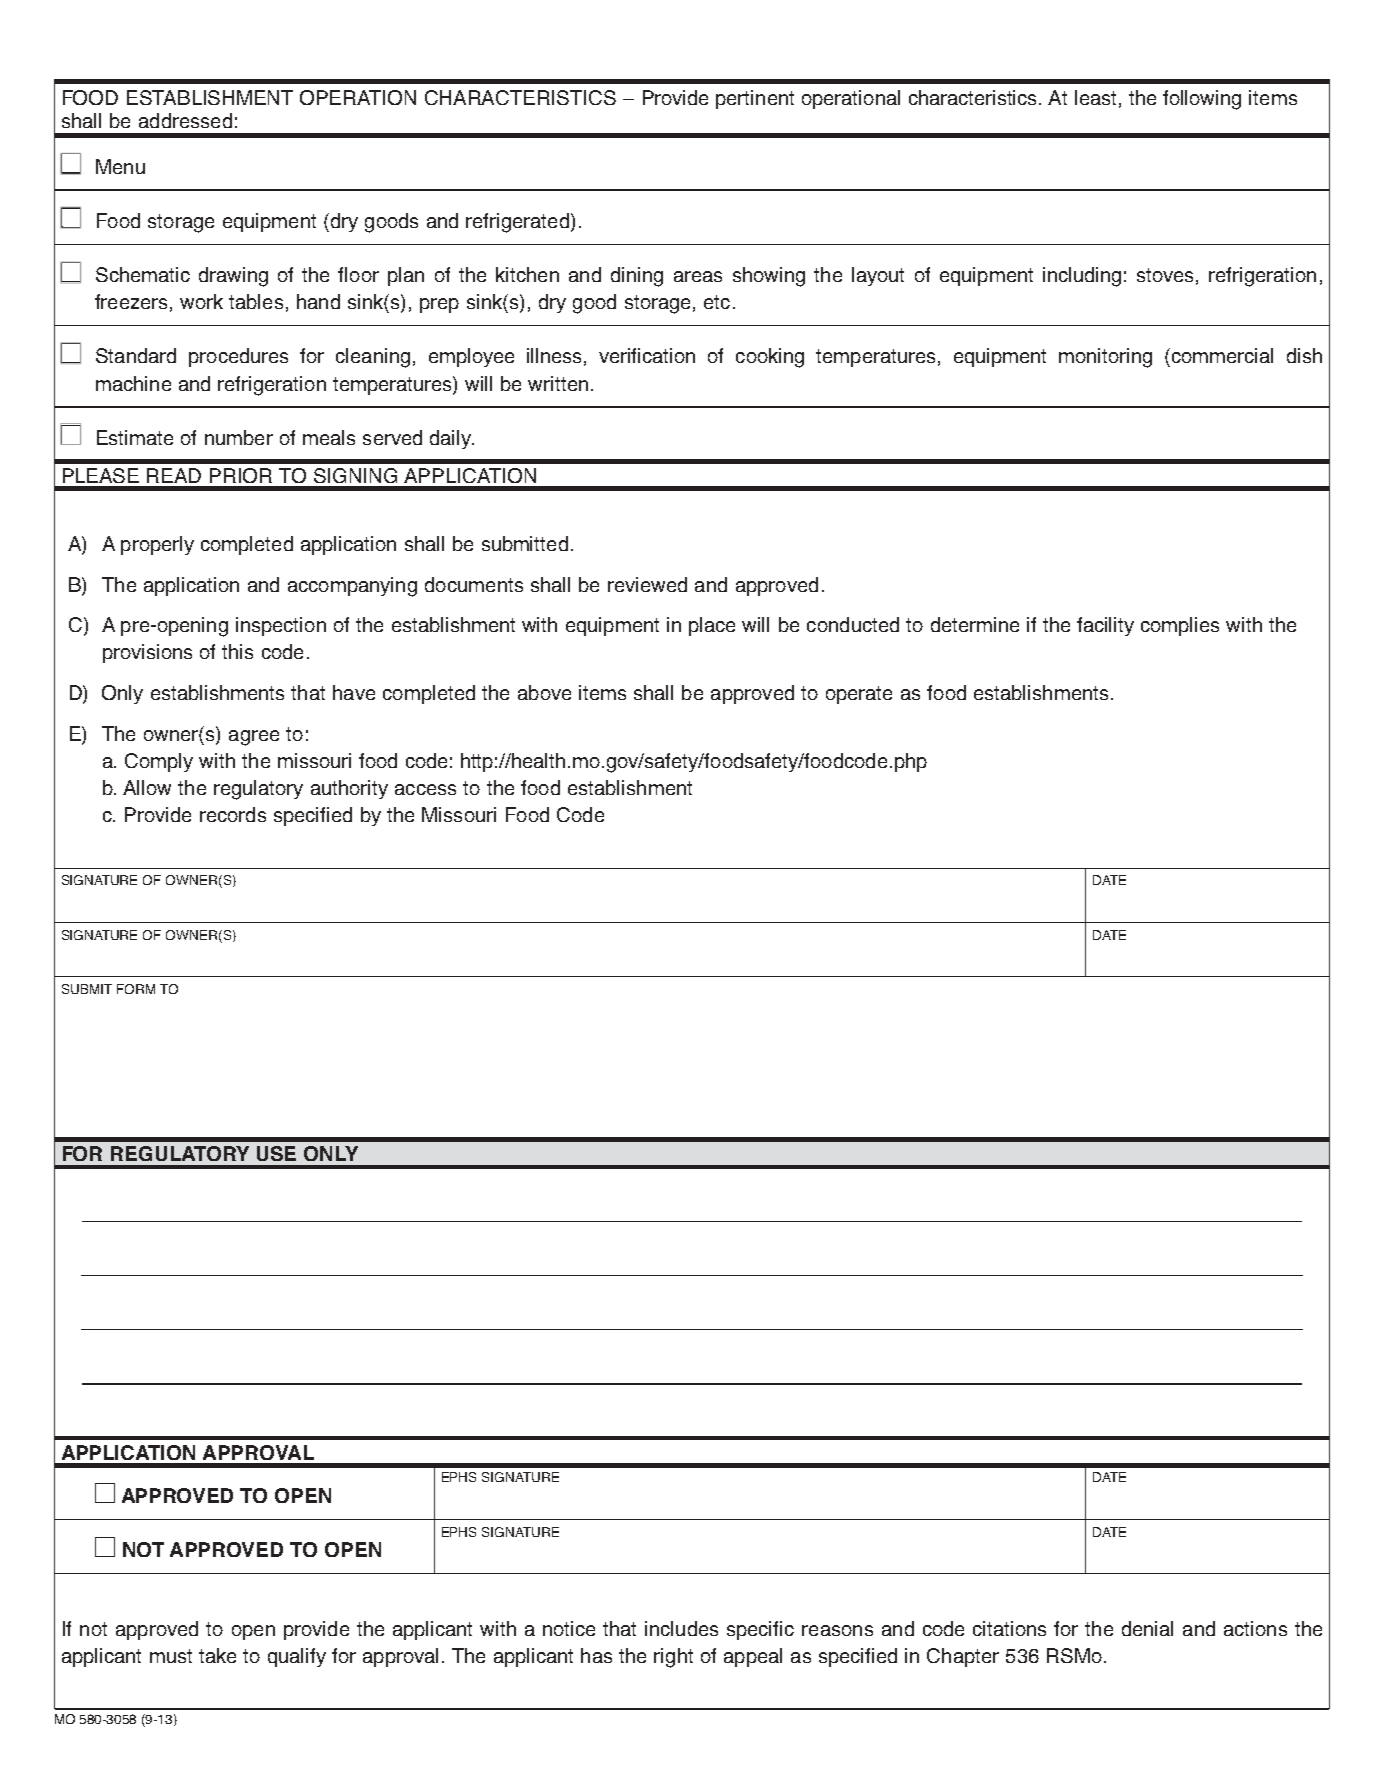 The width and height of the screenshot is (1384, 1791). Describe the element at coordinates (755, 99) in the screenshot. I see `pertinent` at that location.
